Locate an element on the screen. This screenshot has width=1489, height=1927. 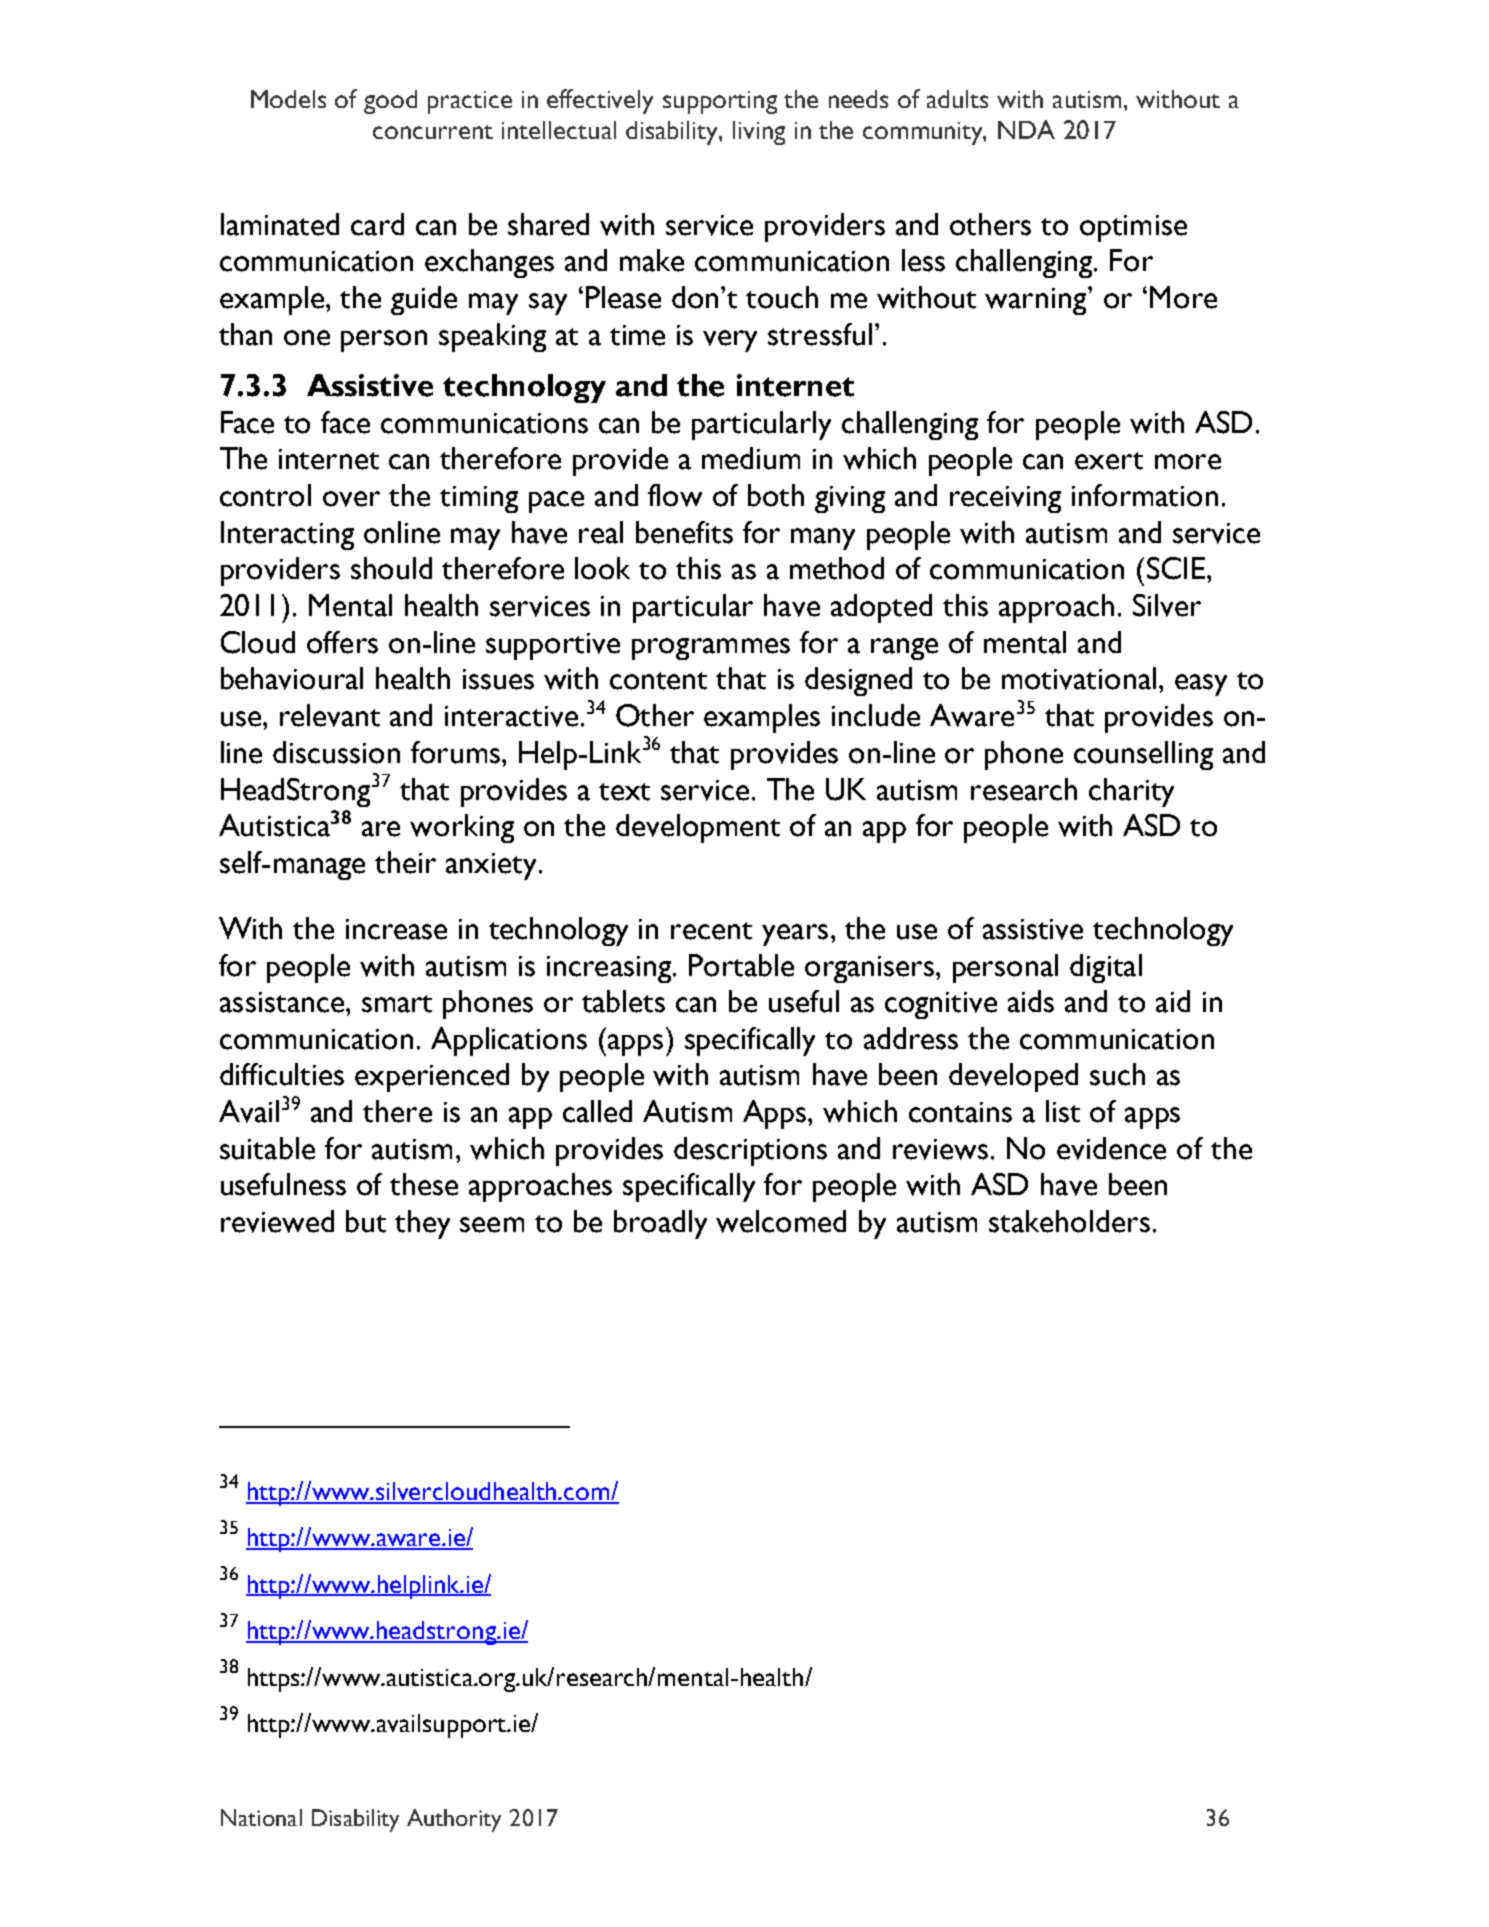
medium is located at coordinates (751, 458).
